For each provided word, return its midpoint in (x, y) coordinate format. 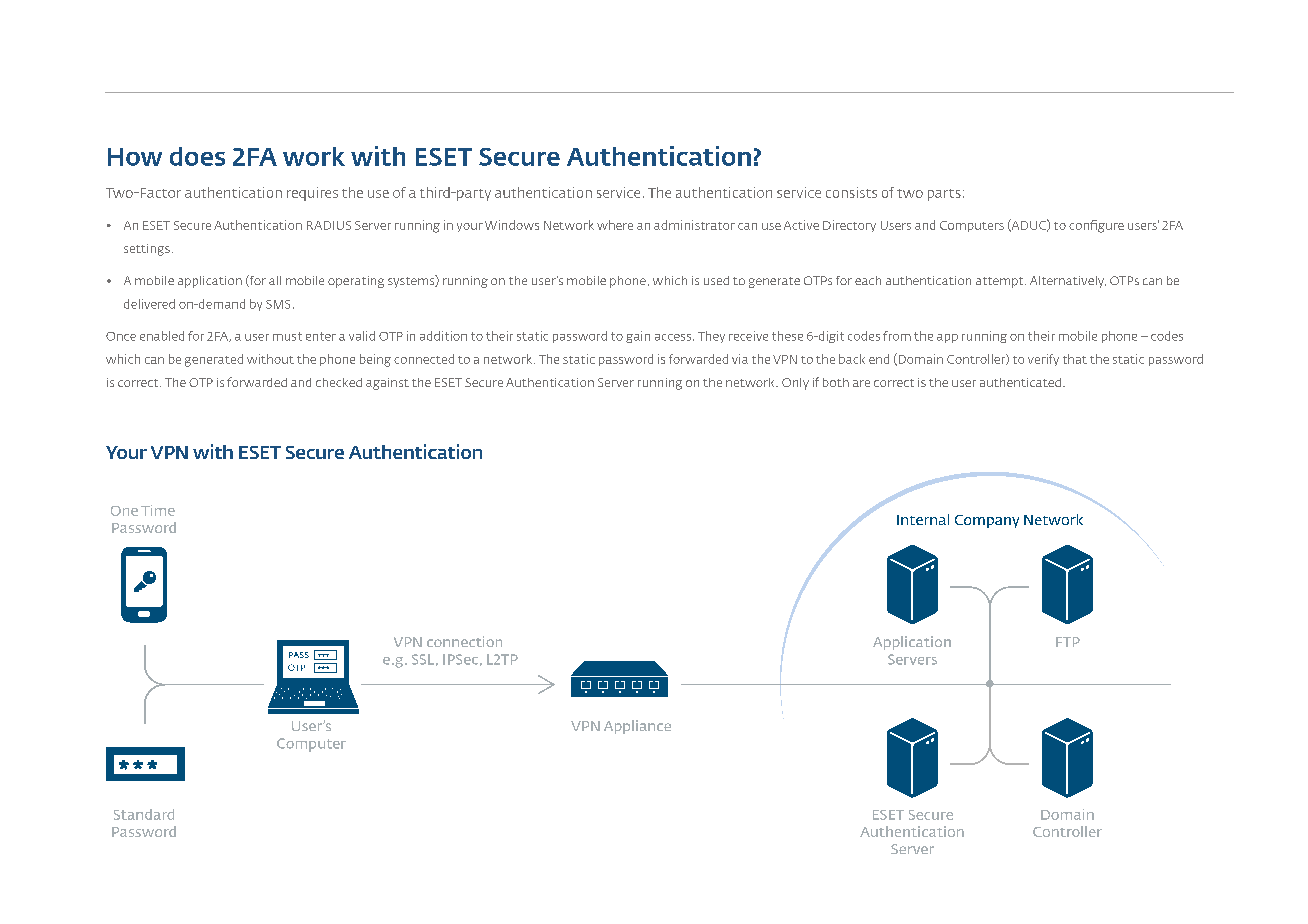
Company (987, 521)
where (615, 225)
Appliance (637, 727)
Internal (923, 519)
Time (158, 510)
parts (944, 195)
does (197, 156)
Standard (144, 814)
